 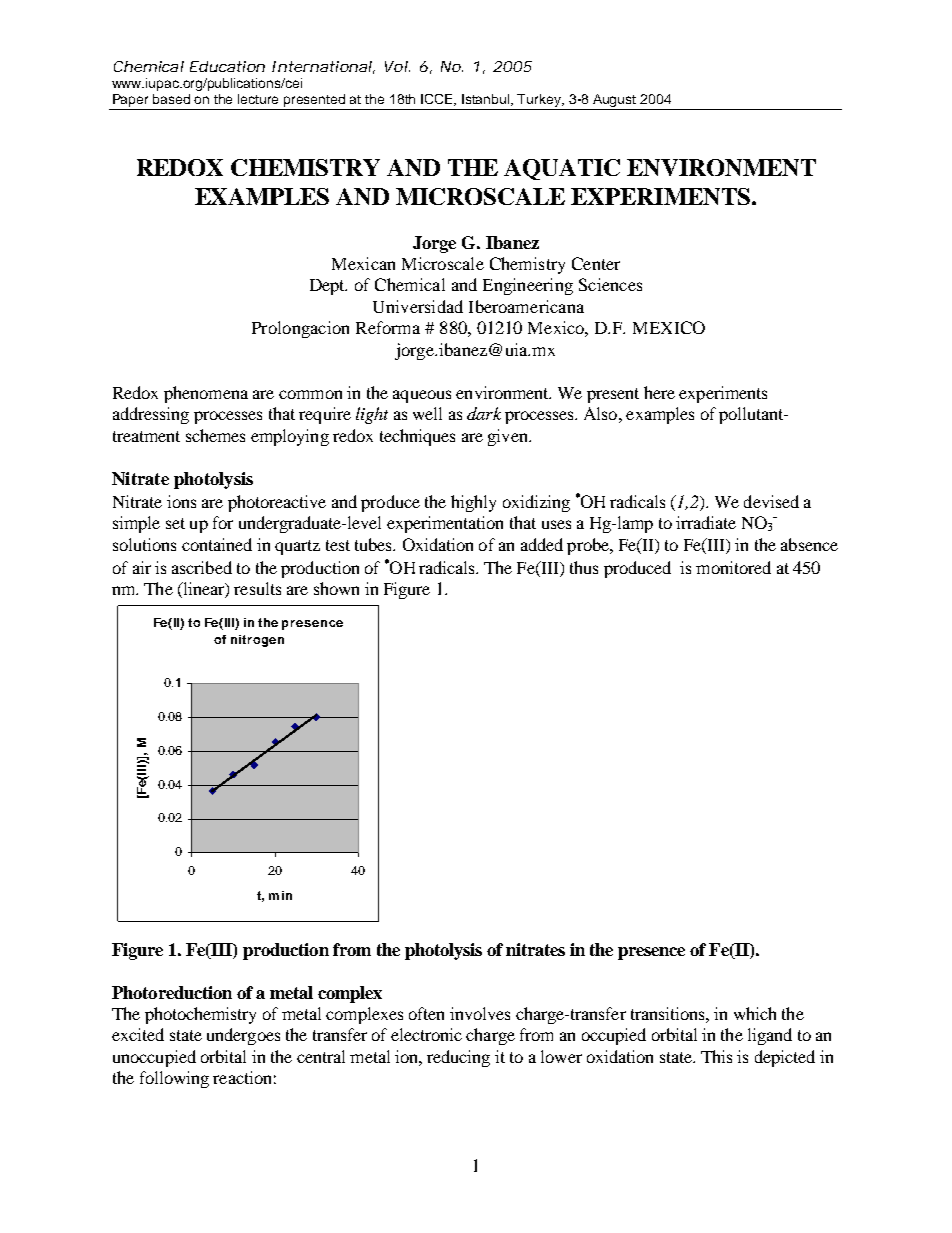 What do you see at coordinates (257, 641) in the image?
I see `nitrogen` at bounding box center [257, 641].
